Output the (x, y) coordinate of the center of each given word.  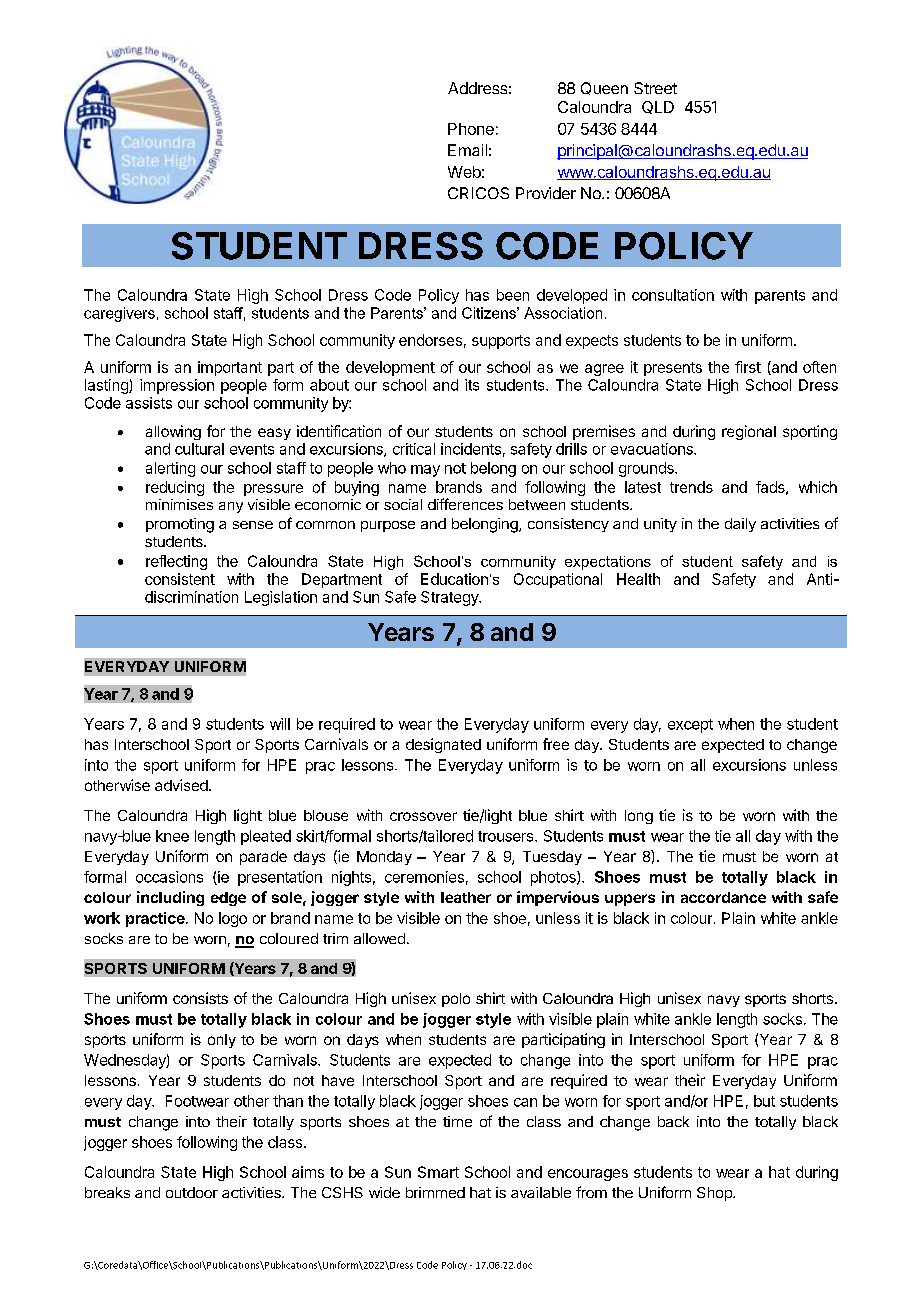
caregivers (119, 314)
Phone (471, 129)
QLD (658, 107)
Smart (438, 1172)
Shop (715, 1194)
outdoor (192, 1192)
